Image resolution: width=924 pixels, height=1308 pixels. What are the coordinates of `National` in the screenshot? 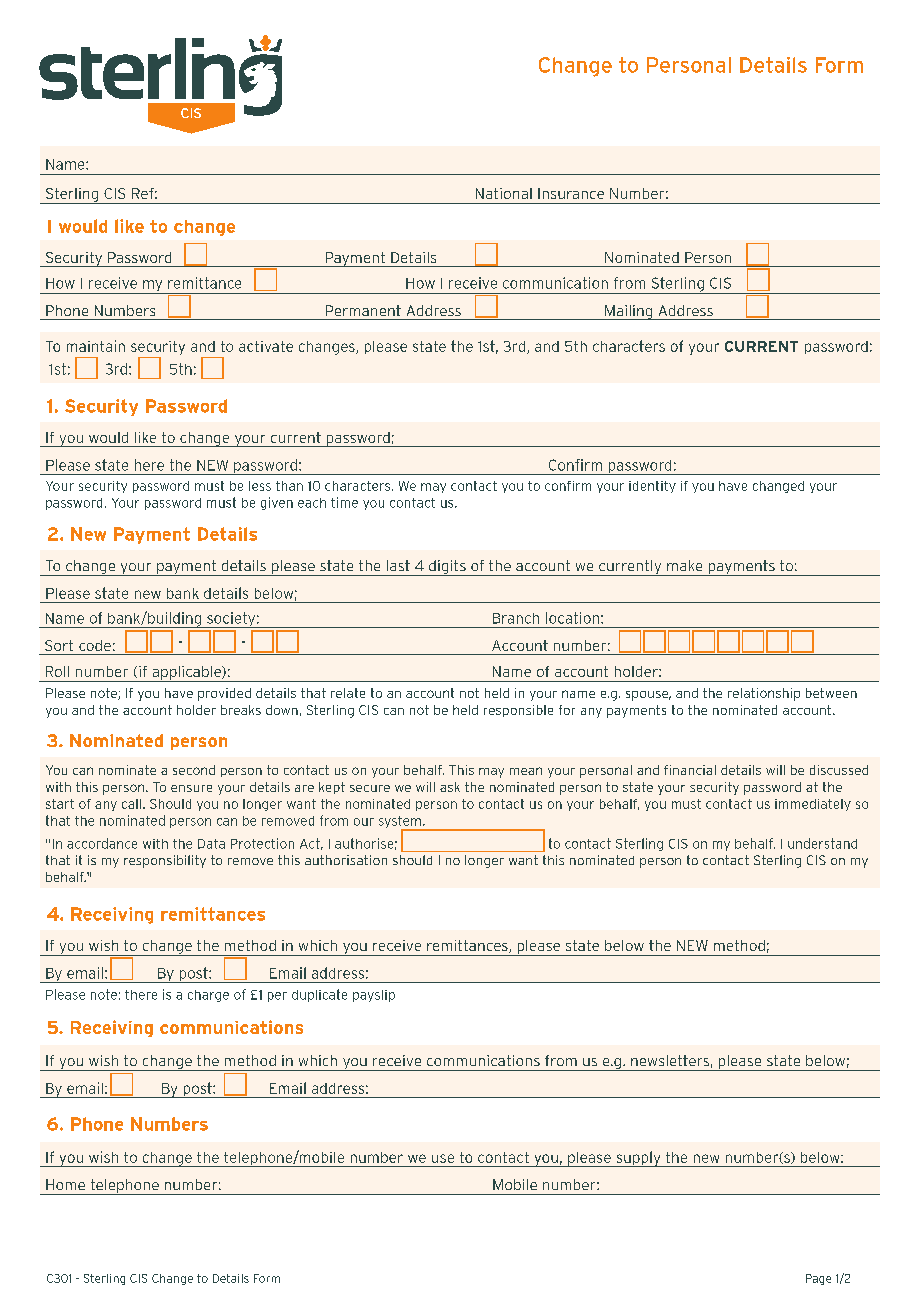 It's located at (504, 193).
